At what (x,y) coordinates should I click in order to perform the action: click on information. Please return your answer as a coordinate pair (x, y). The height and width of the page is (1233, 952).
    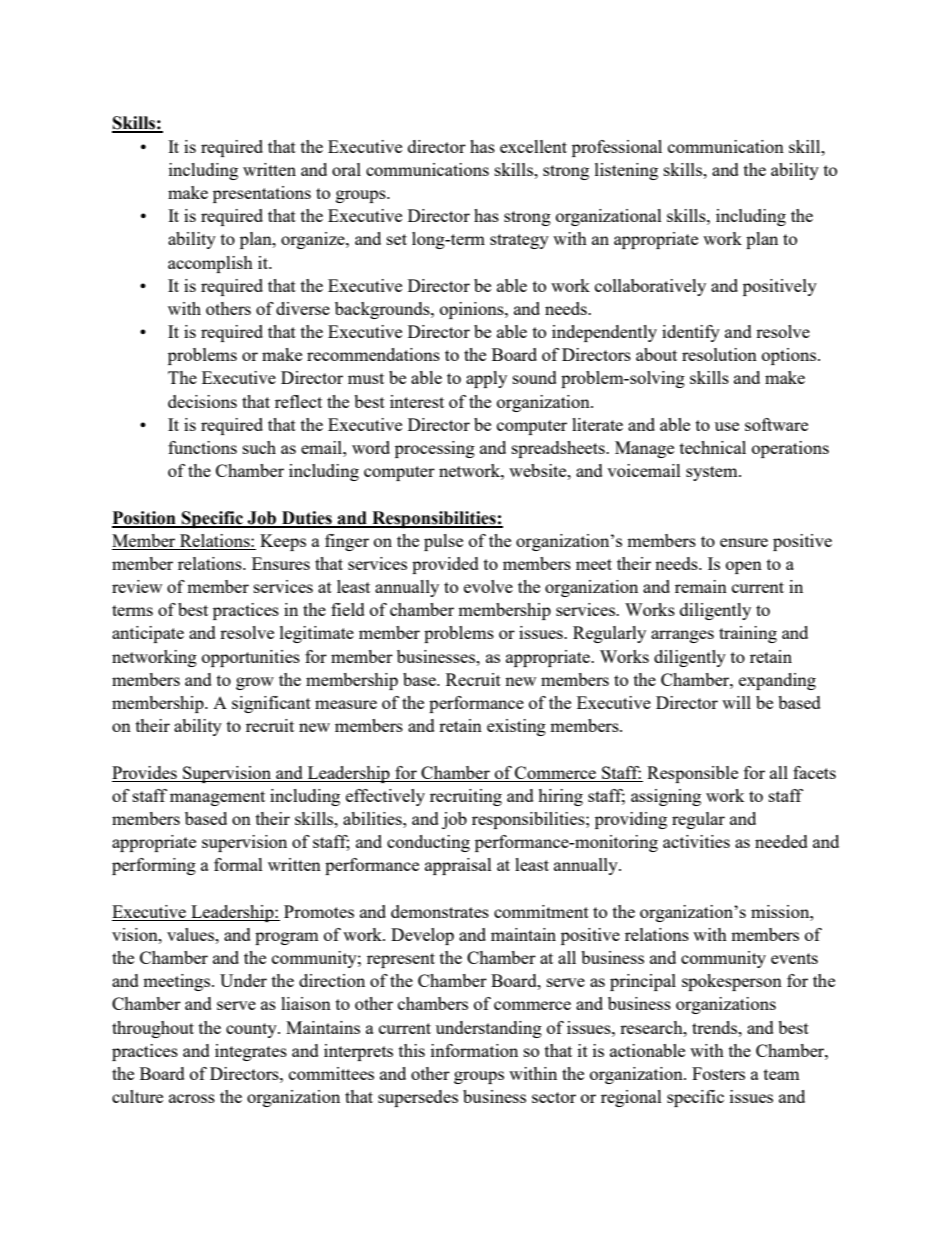
    Looking at the image, I should click on (474, 1050).
